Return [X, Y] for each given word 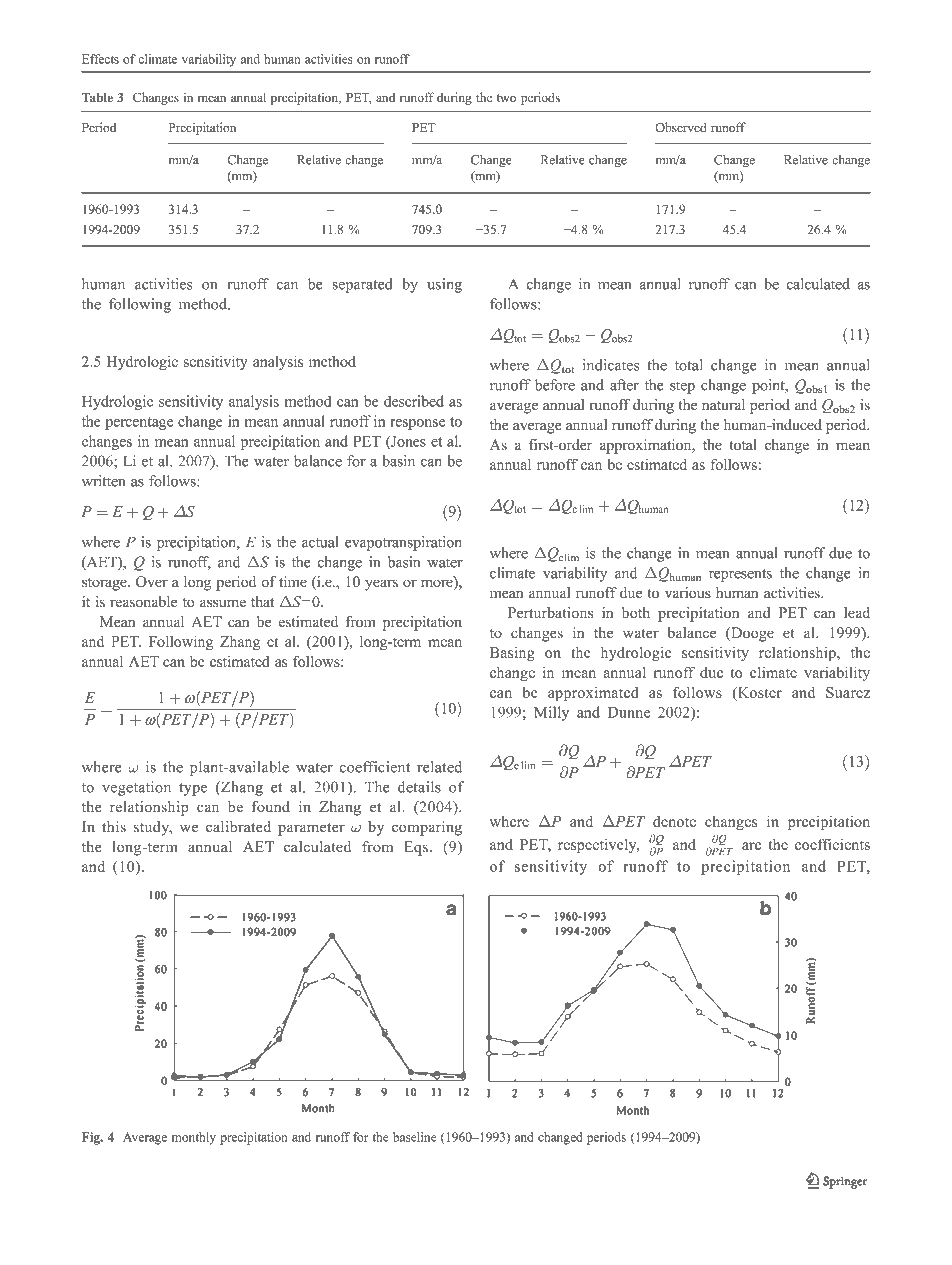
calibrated [238, 827]
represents [740, 575]
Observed [681, 127]
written [103, 481]
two [506, 98]
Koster [759, 692]
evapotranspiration [403, 543]
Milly [551, 713]
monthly [194, 1138]
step [682, 387]
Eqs [417, 848]
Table [97, 98]
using [444, 285]
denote [674, 821]
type [193, 789]
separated [362, 285]
